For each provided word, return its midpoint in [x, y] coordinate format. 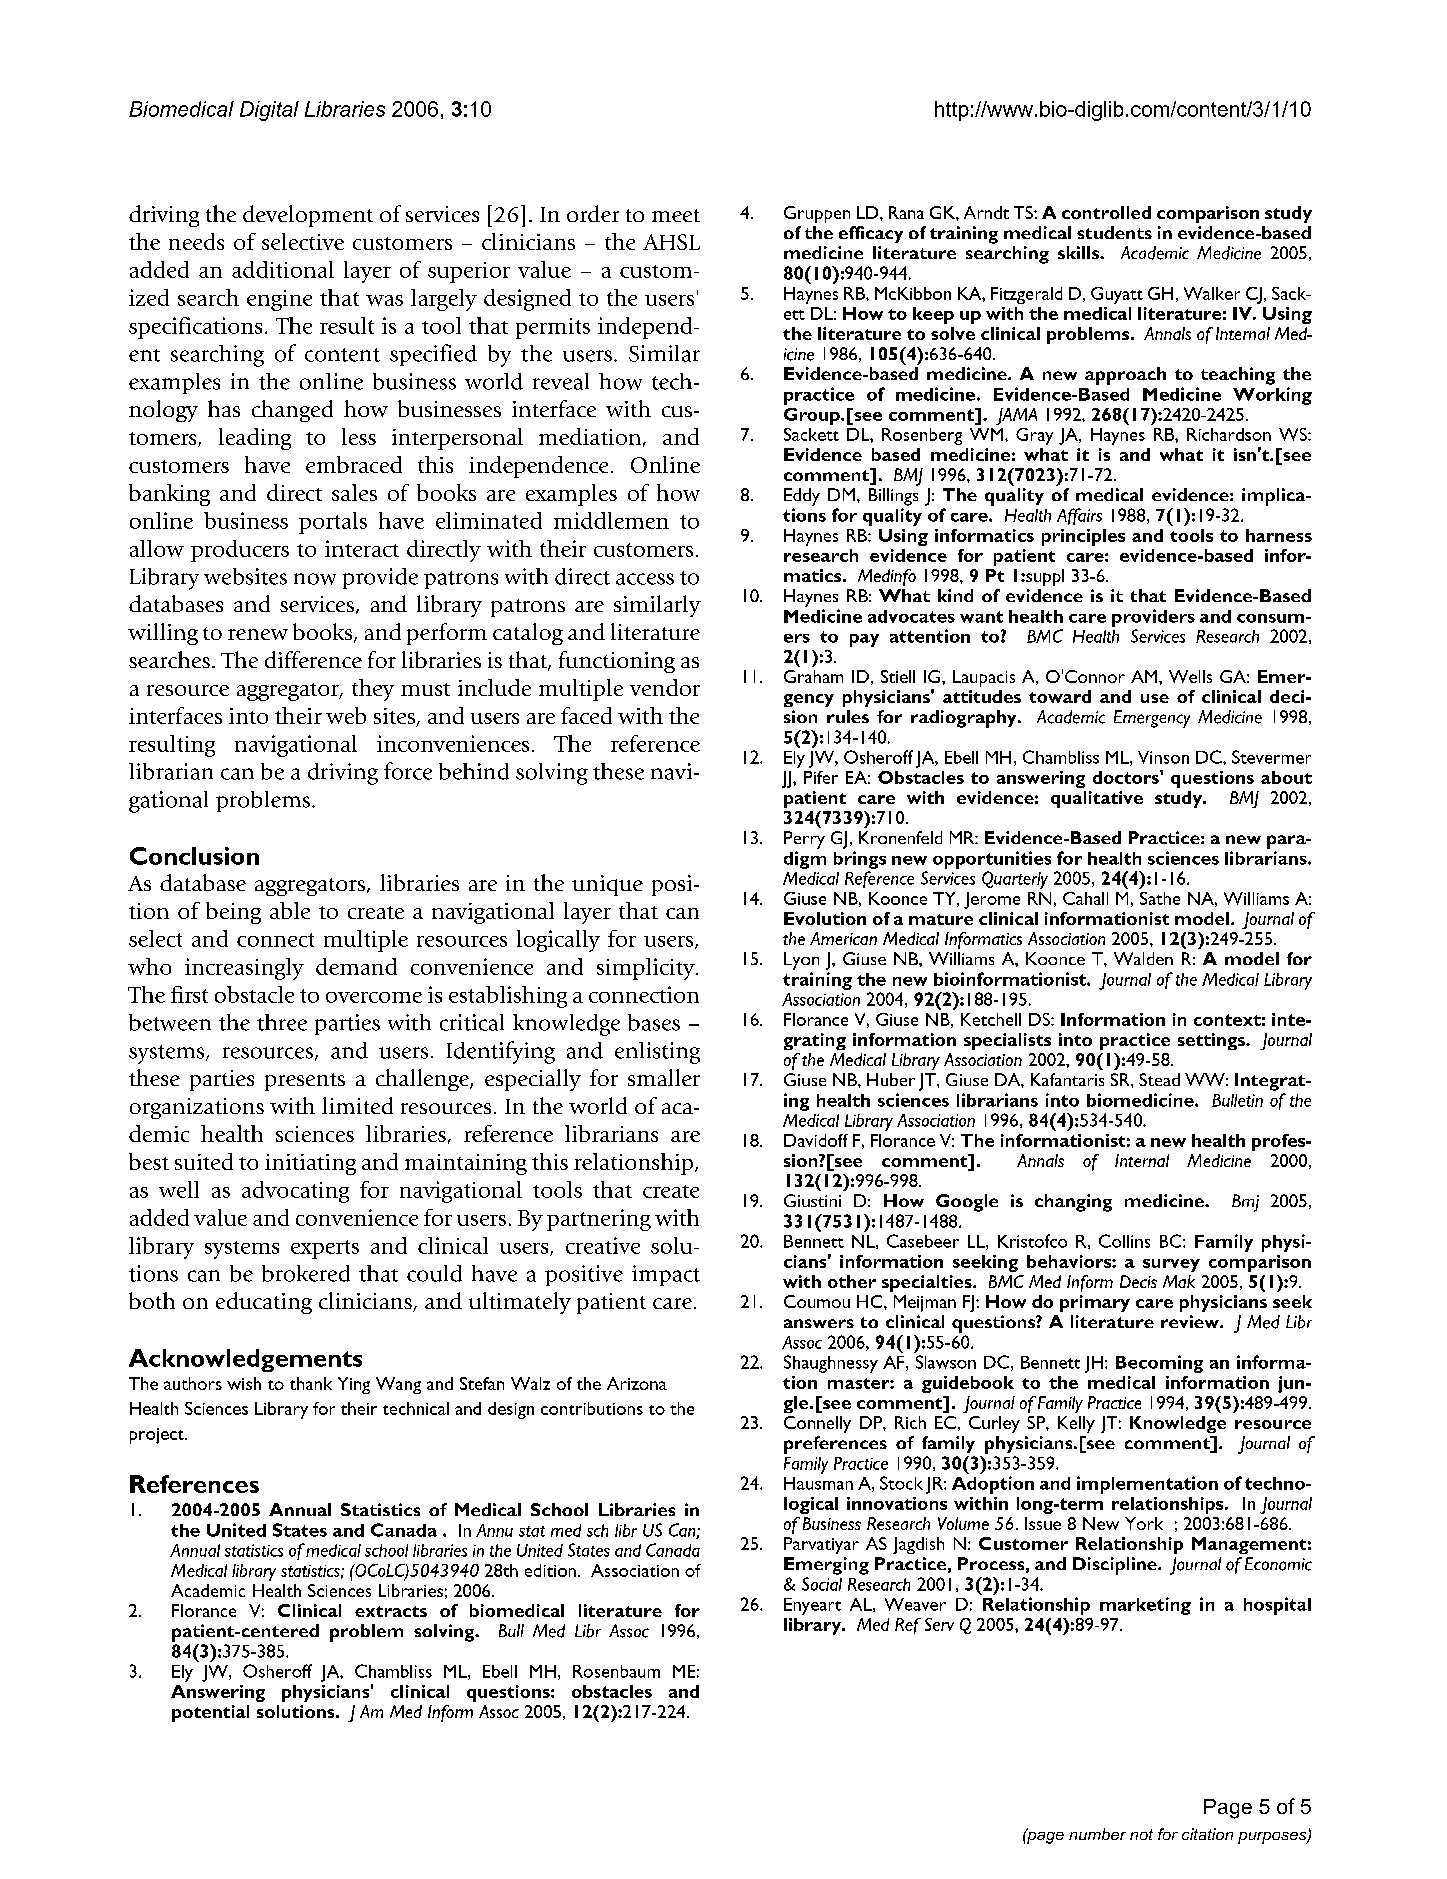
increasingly [244, 969]
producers [240, 551]
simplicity [647, 969]
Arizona [637, 1383]
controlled [1106, 212]
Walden [1143, 958]
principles [1083, 537]
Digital [269, 111]
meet [676, 215]
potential [210, 1713]
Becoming [1159, 1364]
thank [311, 1383]
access [645, 579]
